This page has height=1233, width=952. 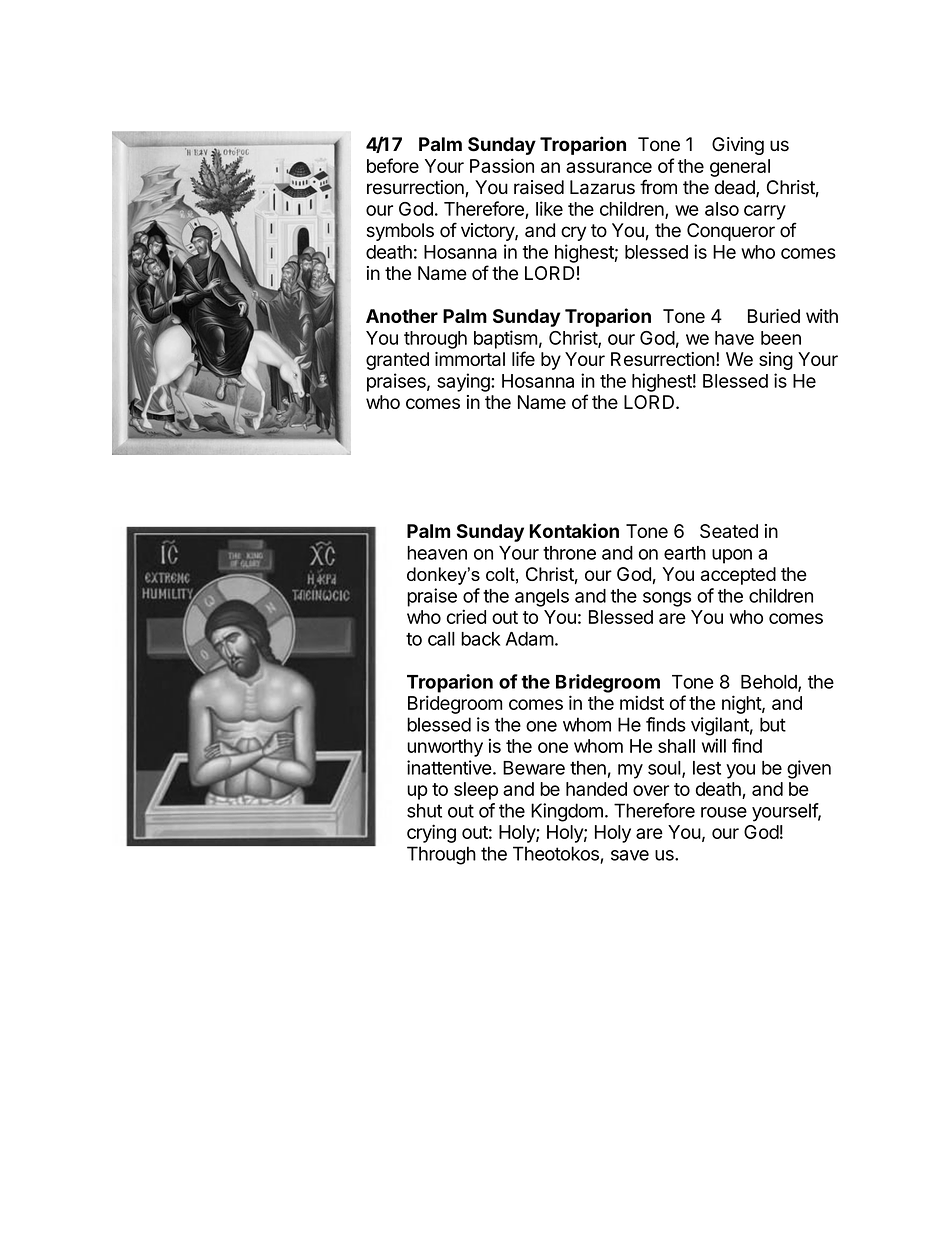 I want to click on rouse, so click(x=724, y=812).
